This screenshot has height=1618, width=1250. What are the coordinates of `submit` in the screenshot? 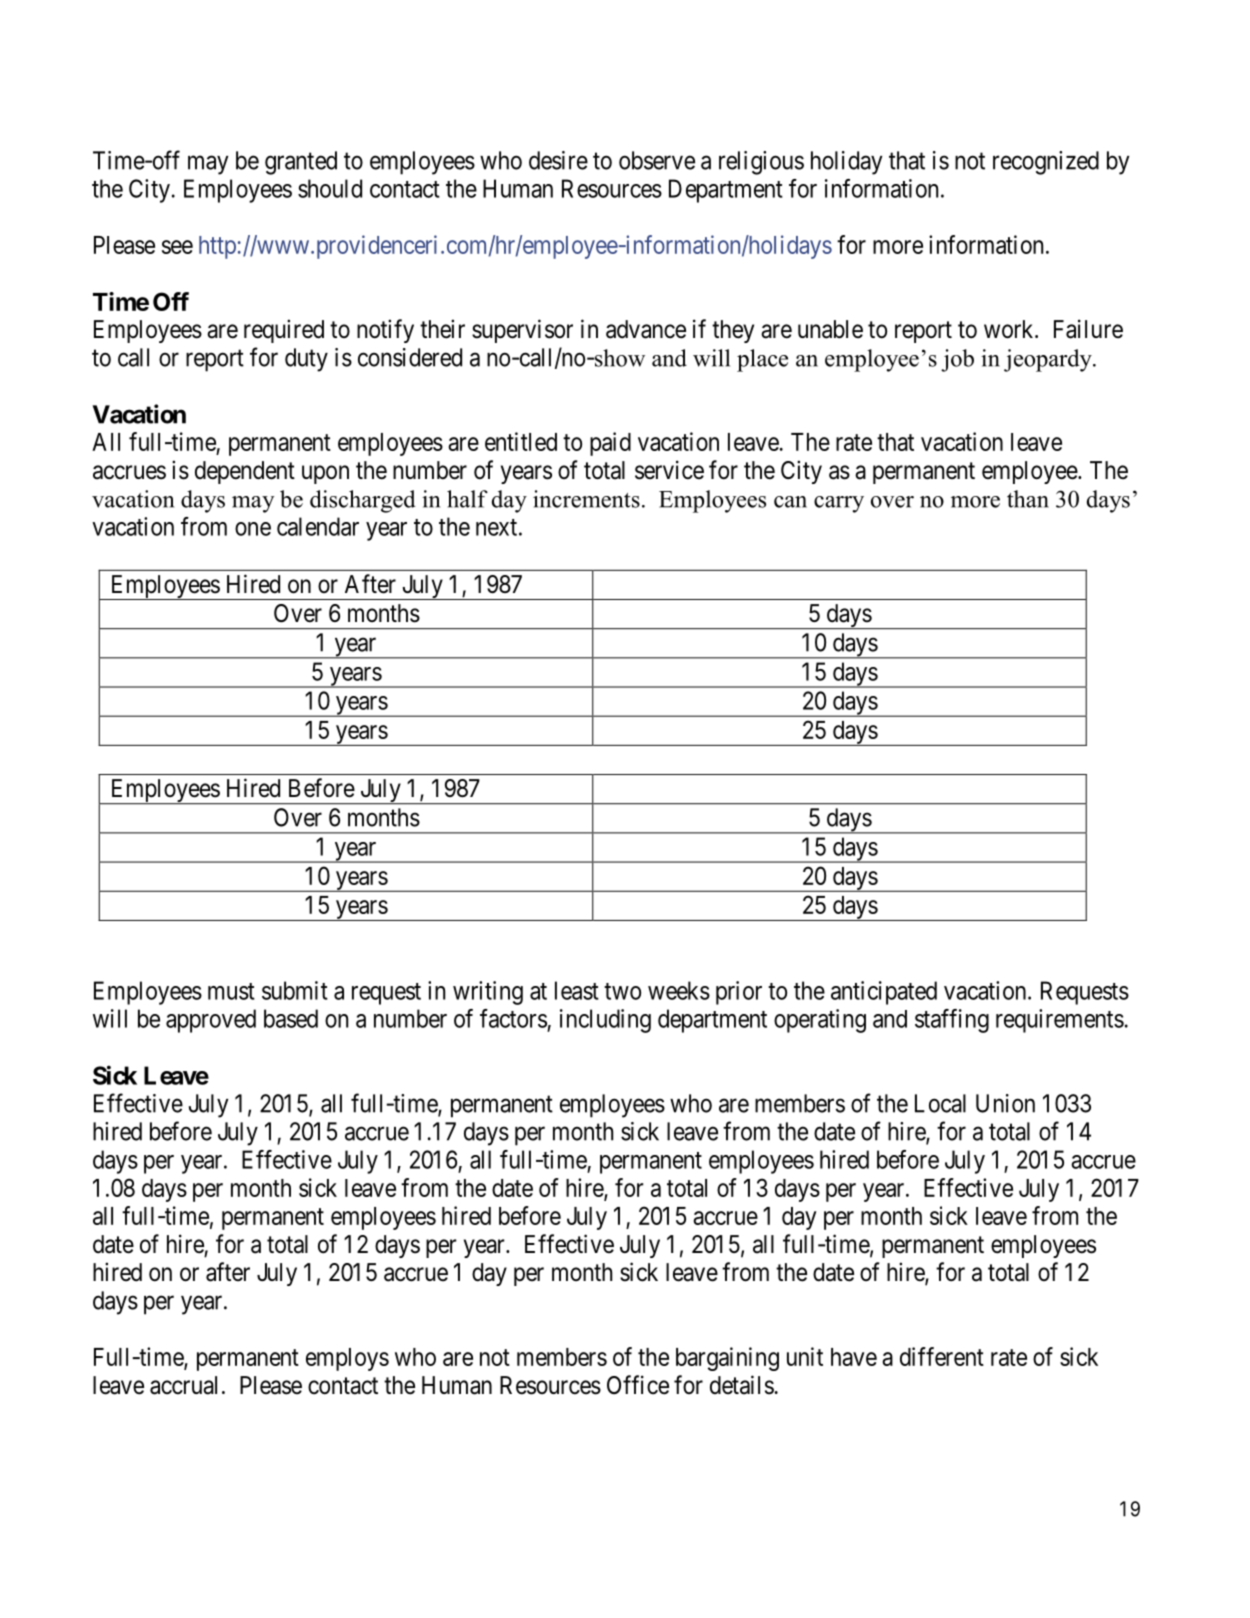 It's located at (295, 990).
